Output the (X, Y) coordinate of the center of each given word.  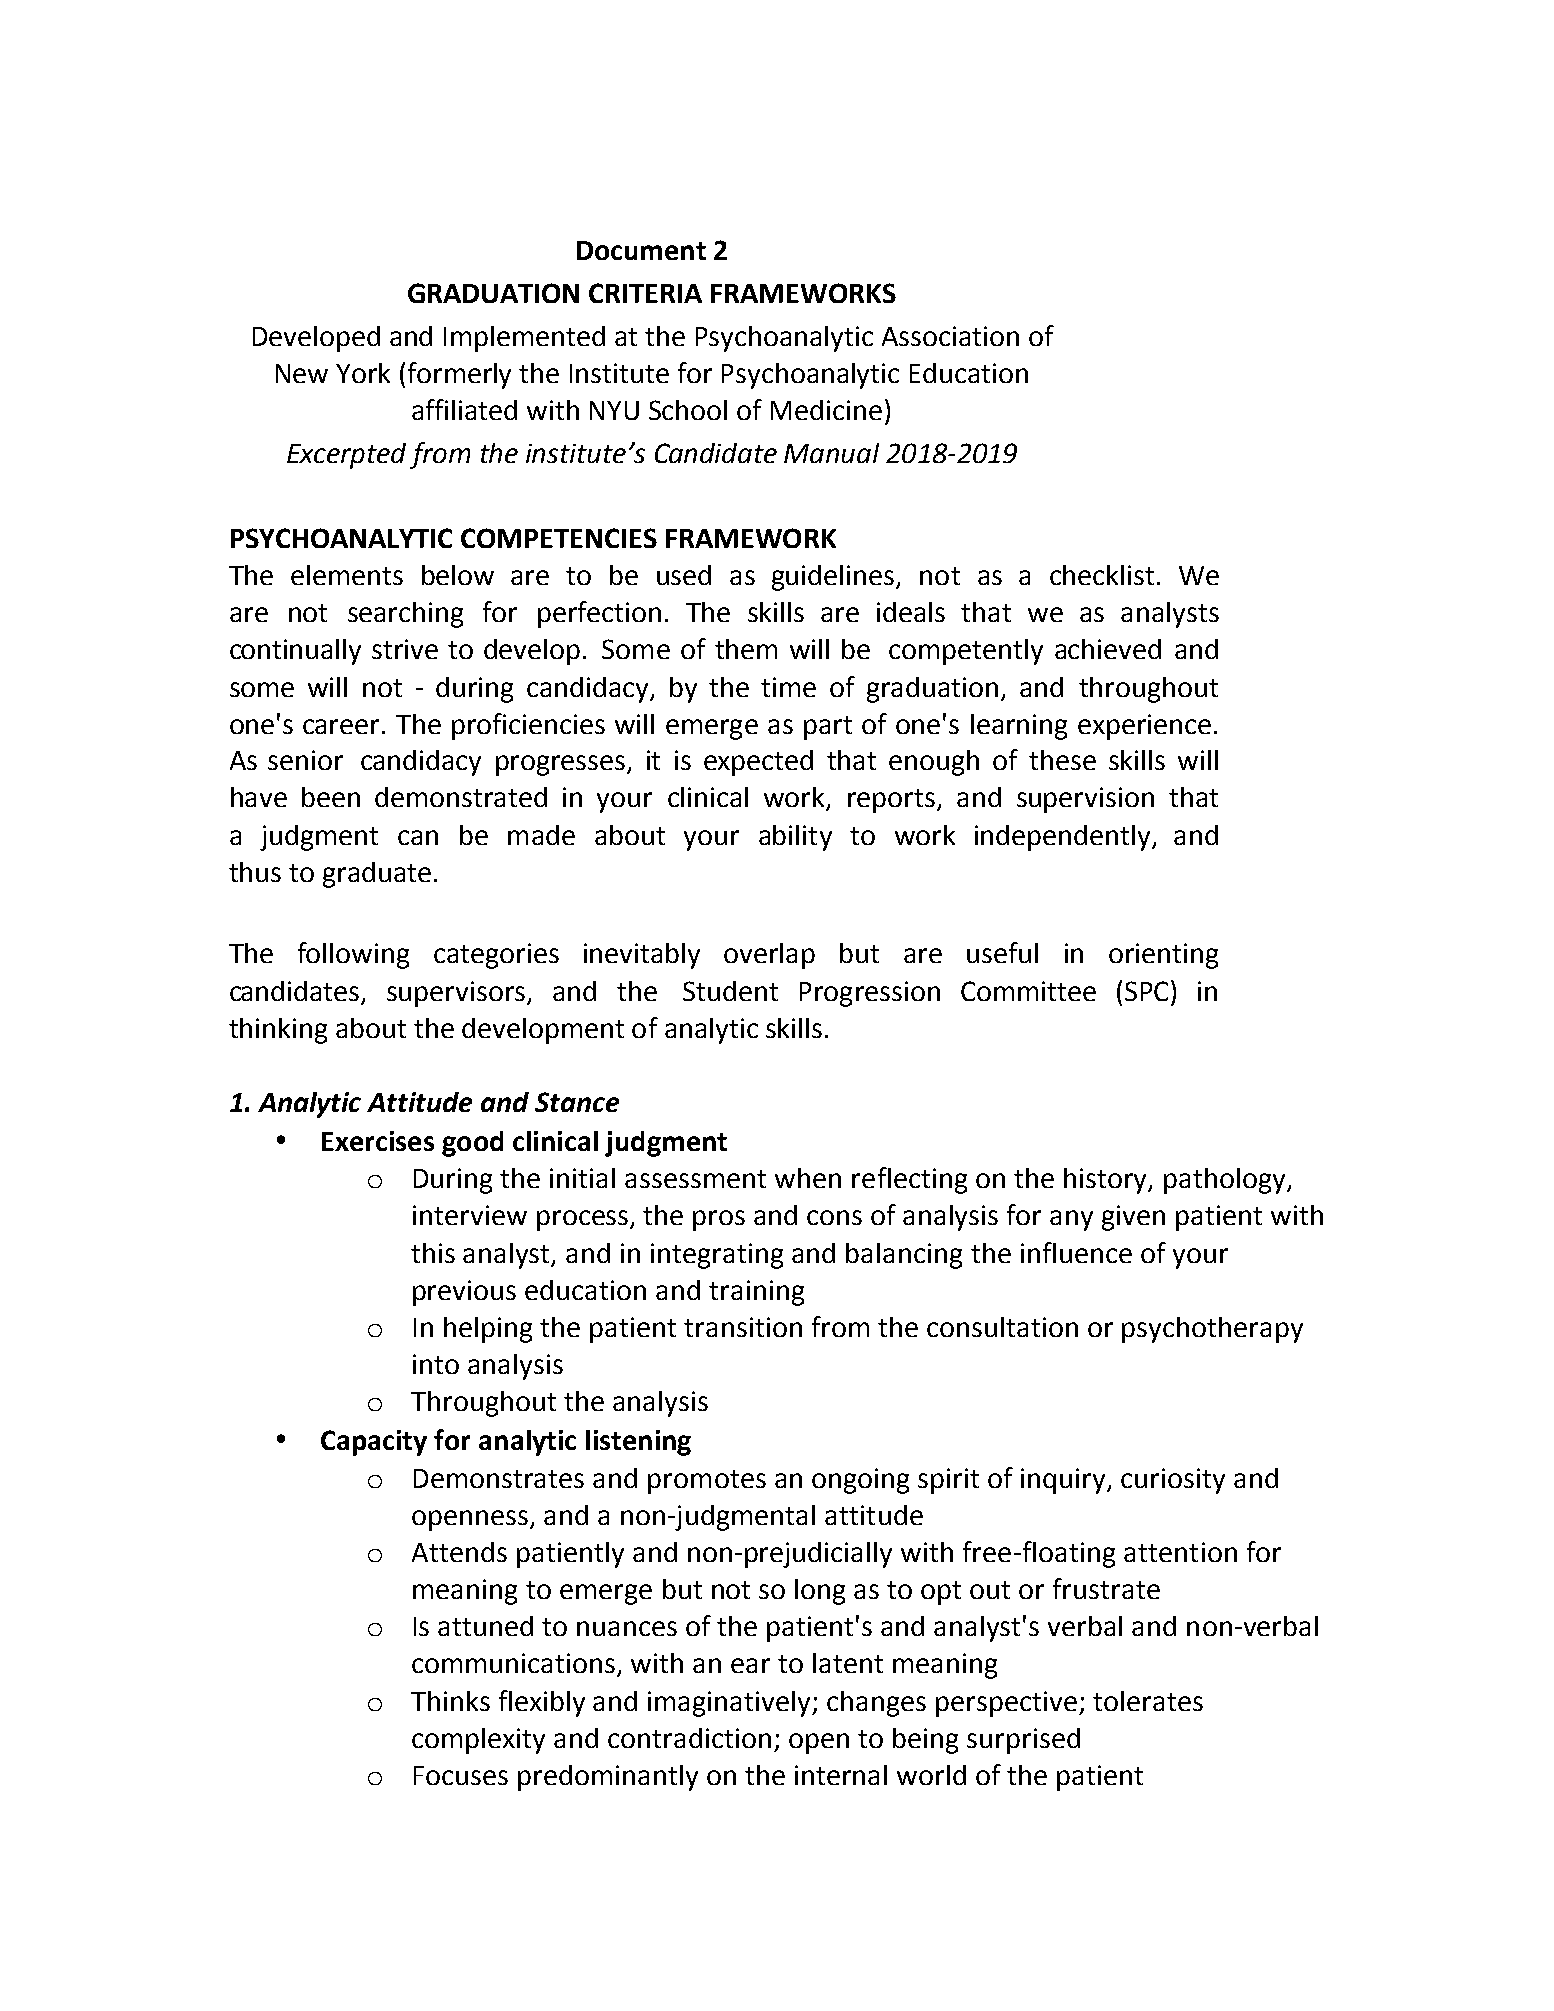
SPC (1146, 991)
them (746, 649)
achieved (1108, 649)
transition (743, 1327)
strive (405, 649)
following (353, 955)
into (436, 1364)
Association (950, 336)
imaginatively (730, 1704)
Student (730, 991)
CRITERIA (645, 293)
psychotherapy (1212, 1330)
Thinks (450, 1701)
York (363, 373)
